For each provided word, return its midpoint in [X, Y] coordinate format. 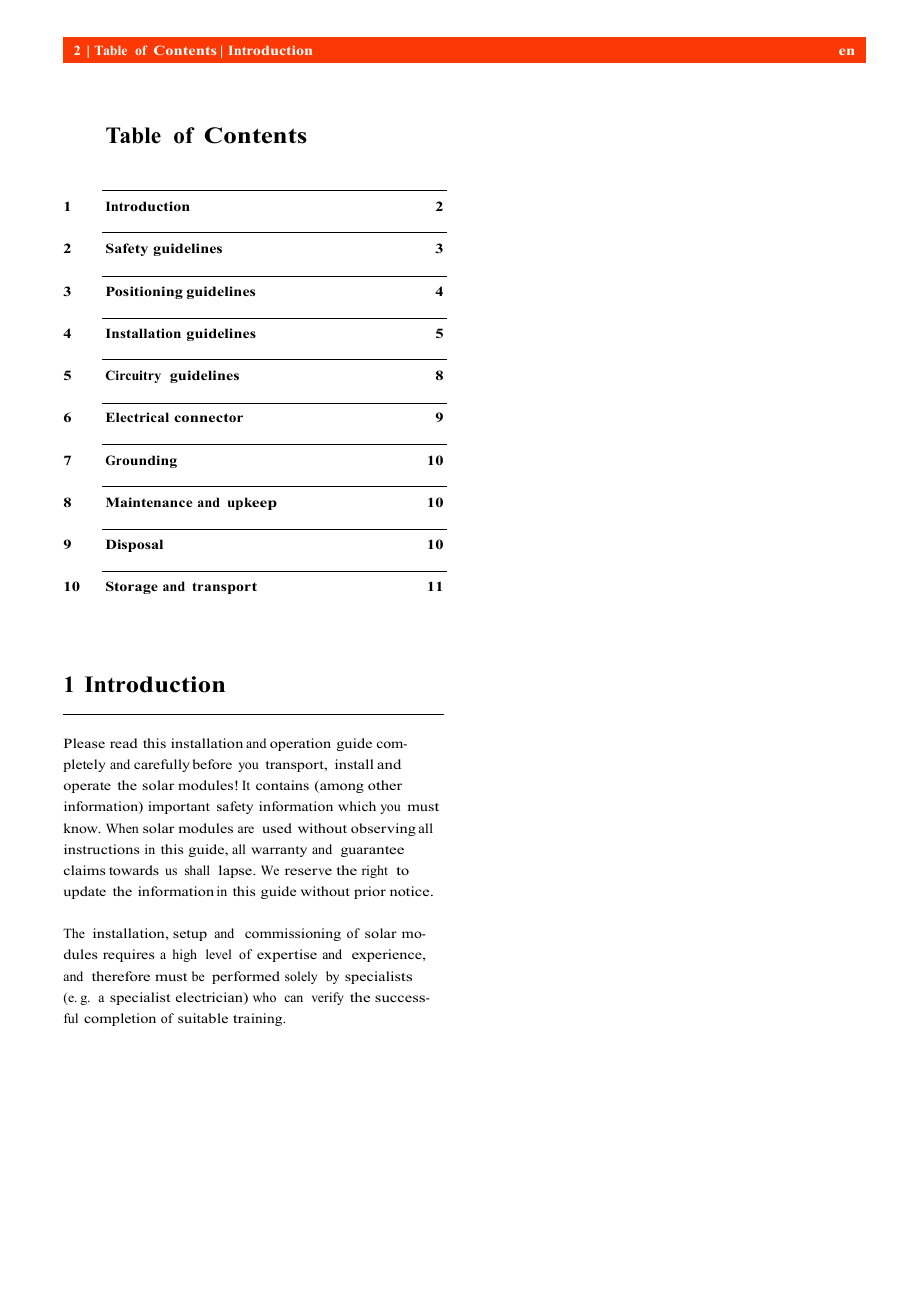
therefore [121, 976]
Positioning [144, 292]
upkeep [252, 503]
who [264, 997]
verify [328, 998]
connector [208, 417]
